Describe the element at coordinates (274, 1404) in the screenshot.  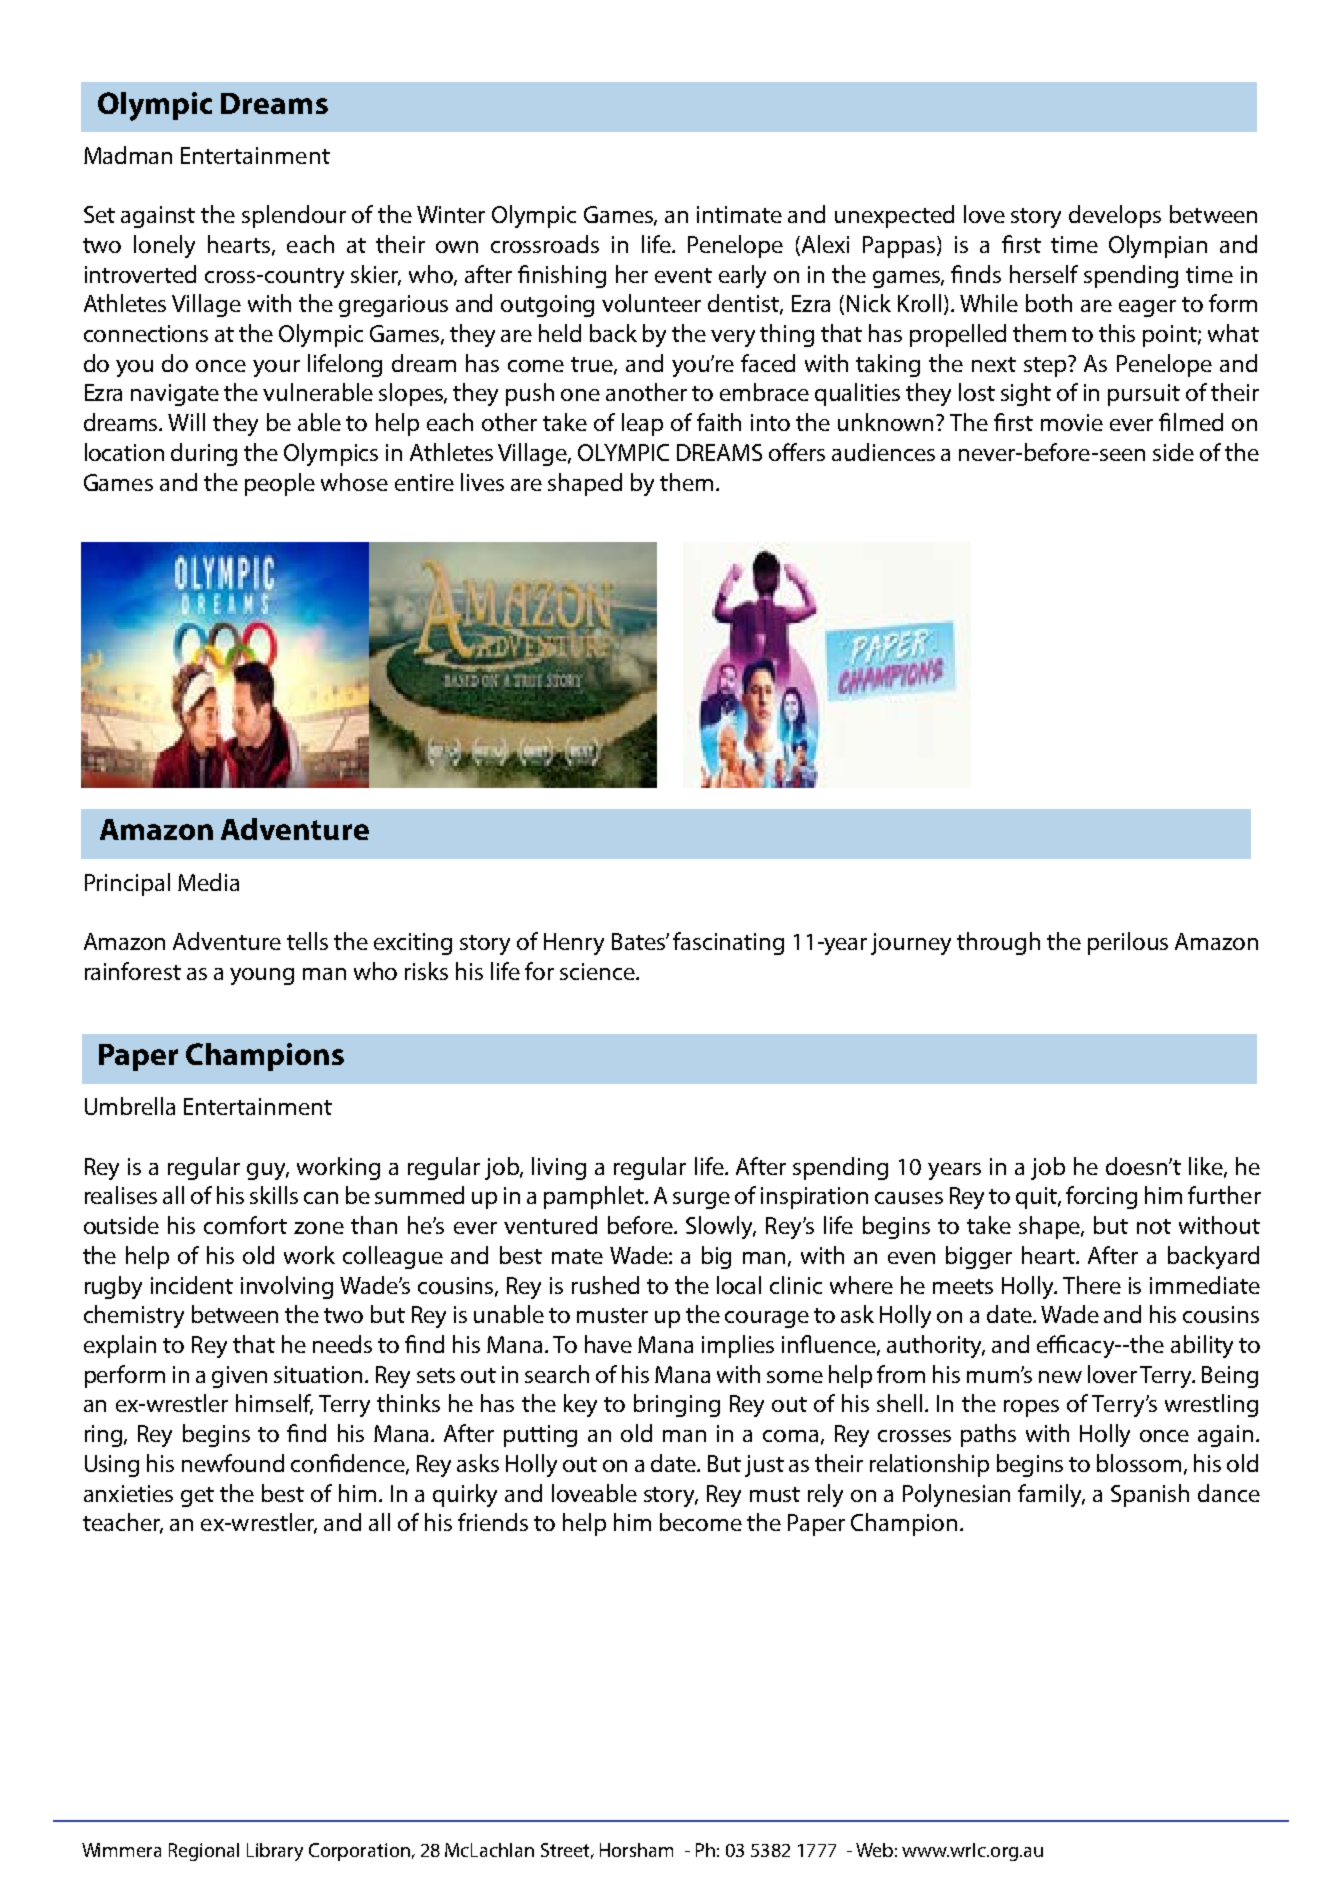
I see `himself` at that location.
